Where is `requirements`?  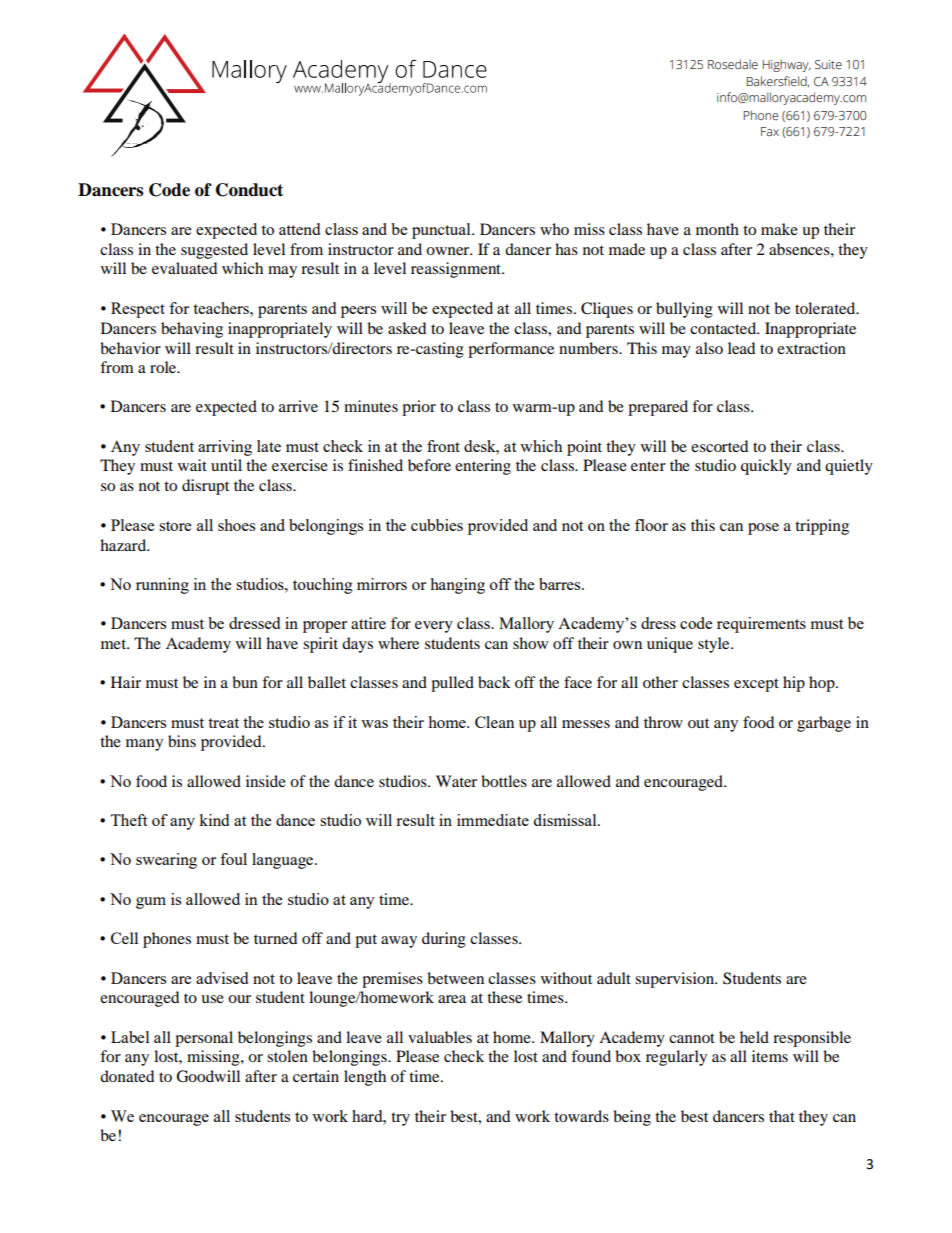
requirements is located at coordinates (761, 625).
